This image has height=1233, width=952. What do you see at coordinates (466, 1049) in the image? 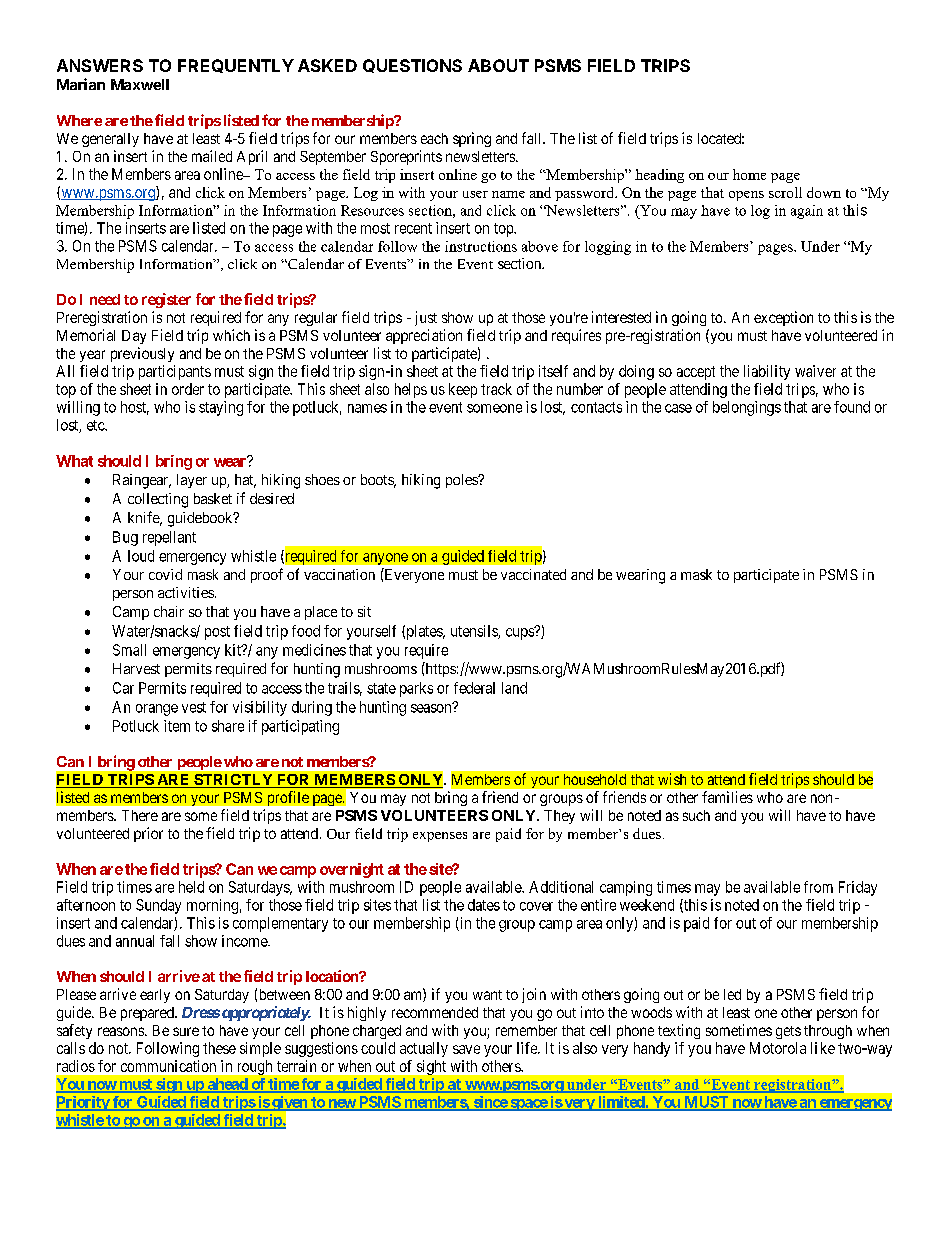
I see `save` at bounding box center [466, 1049].
